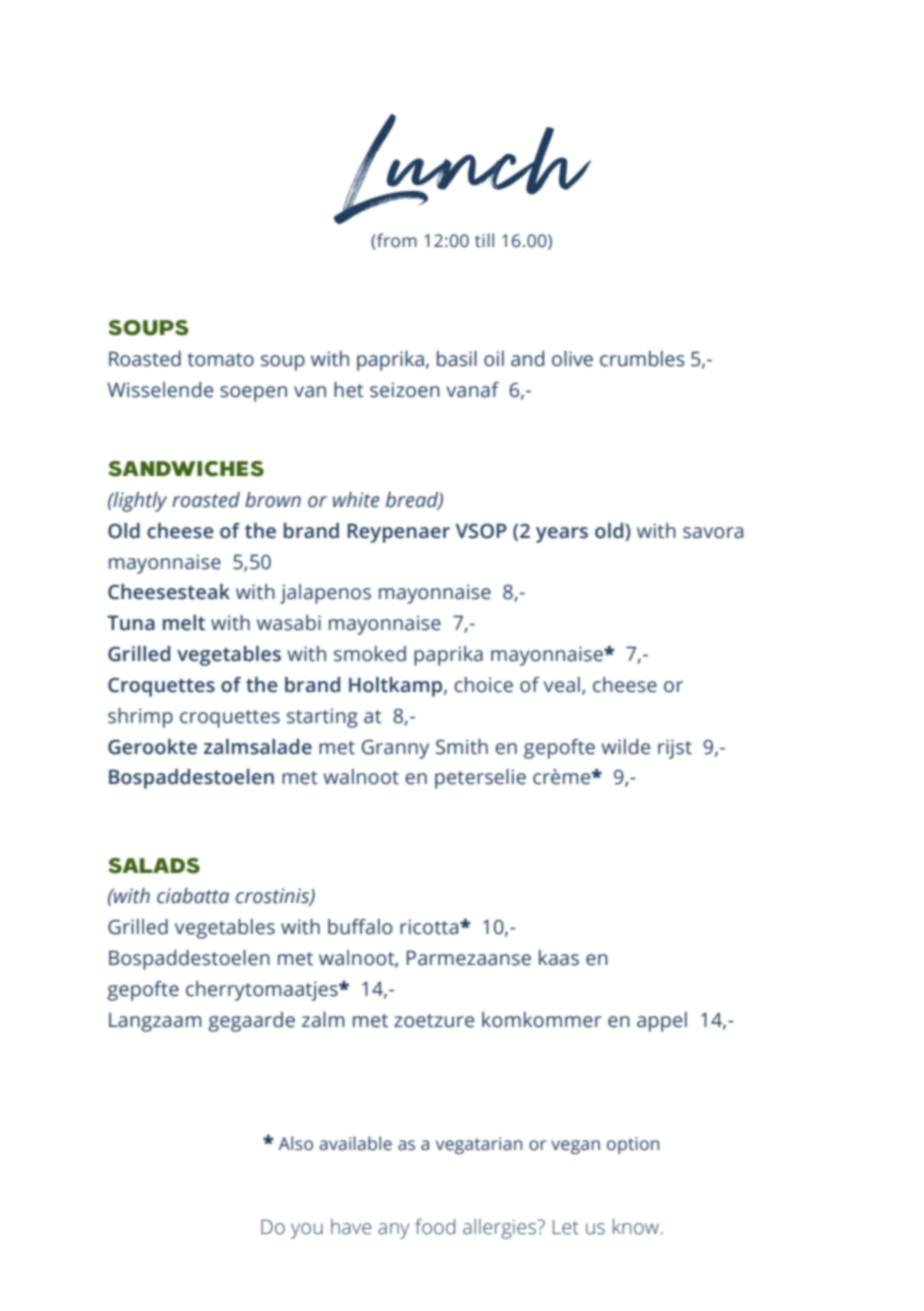  What do you see at coordinates (356, 500) in the page?
I see `white` at bounding box center [356, 500].
